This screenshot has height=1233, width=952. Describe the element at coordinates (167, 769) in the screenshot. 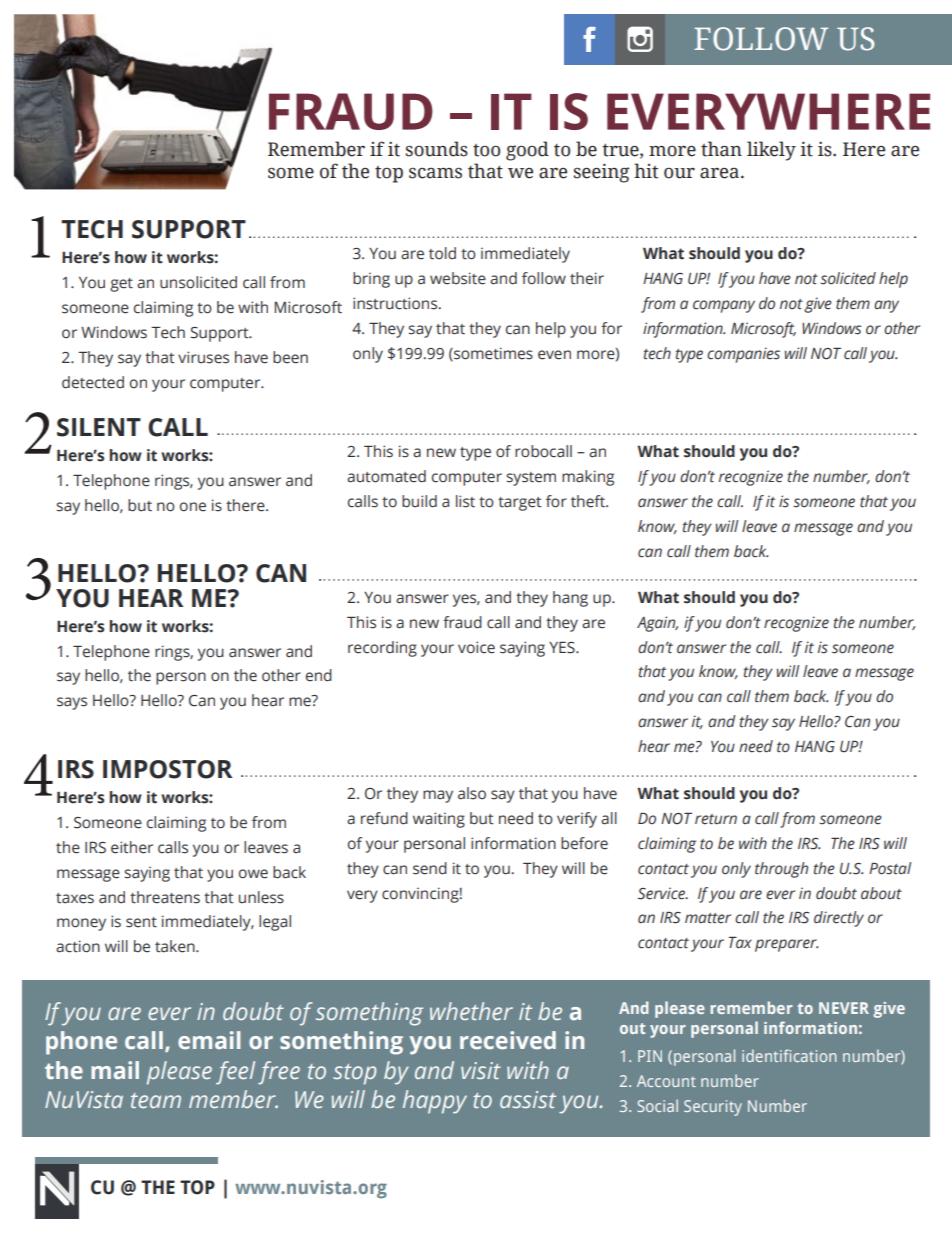

I see `IMPOSTOR` at that location.
